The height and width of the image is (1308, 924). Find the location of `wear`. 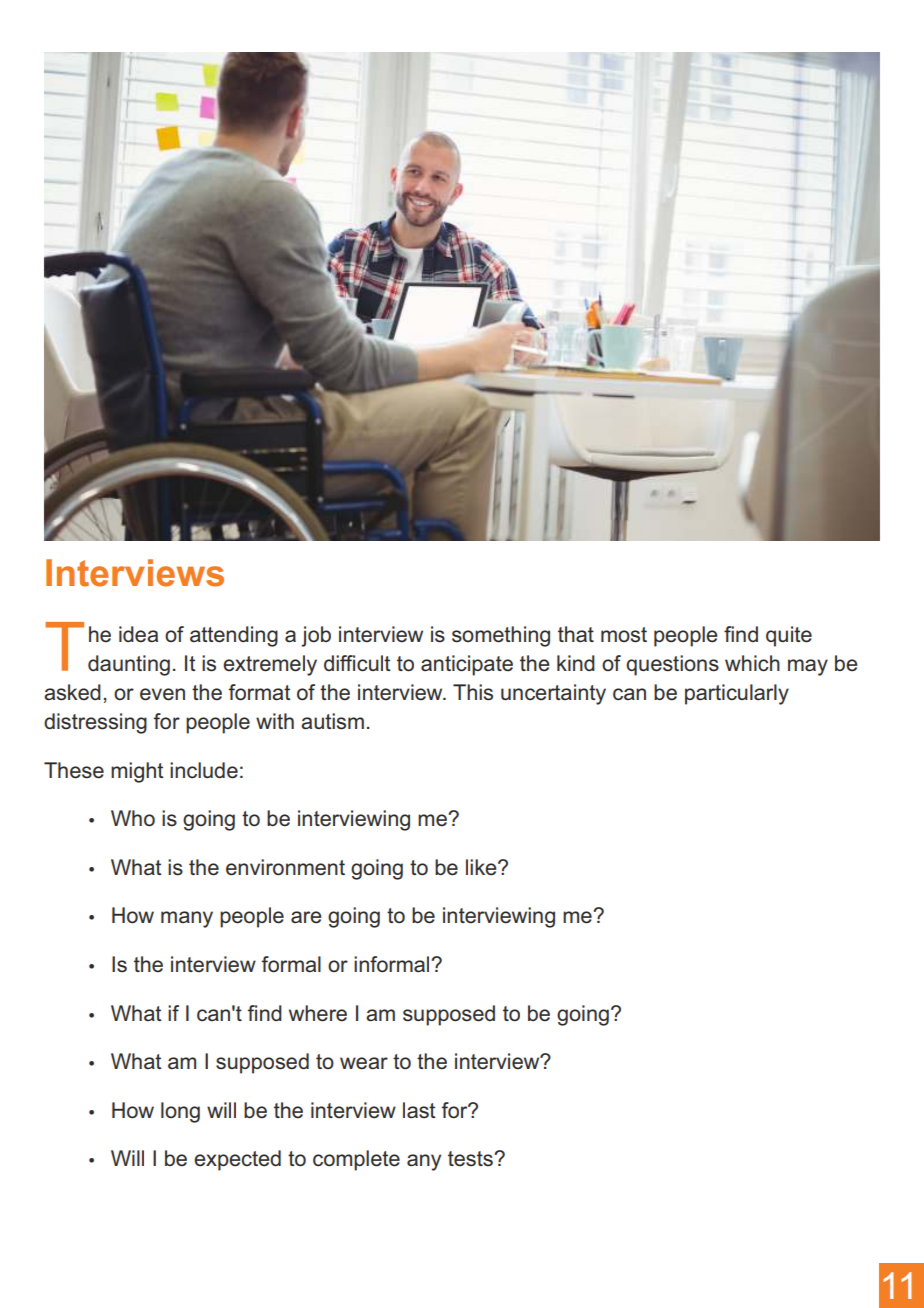

wear is located at coordinates (364, 1063).
